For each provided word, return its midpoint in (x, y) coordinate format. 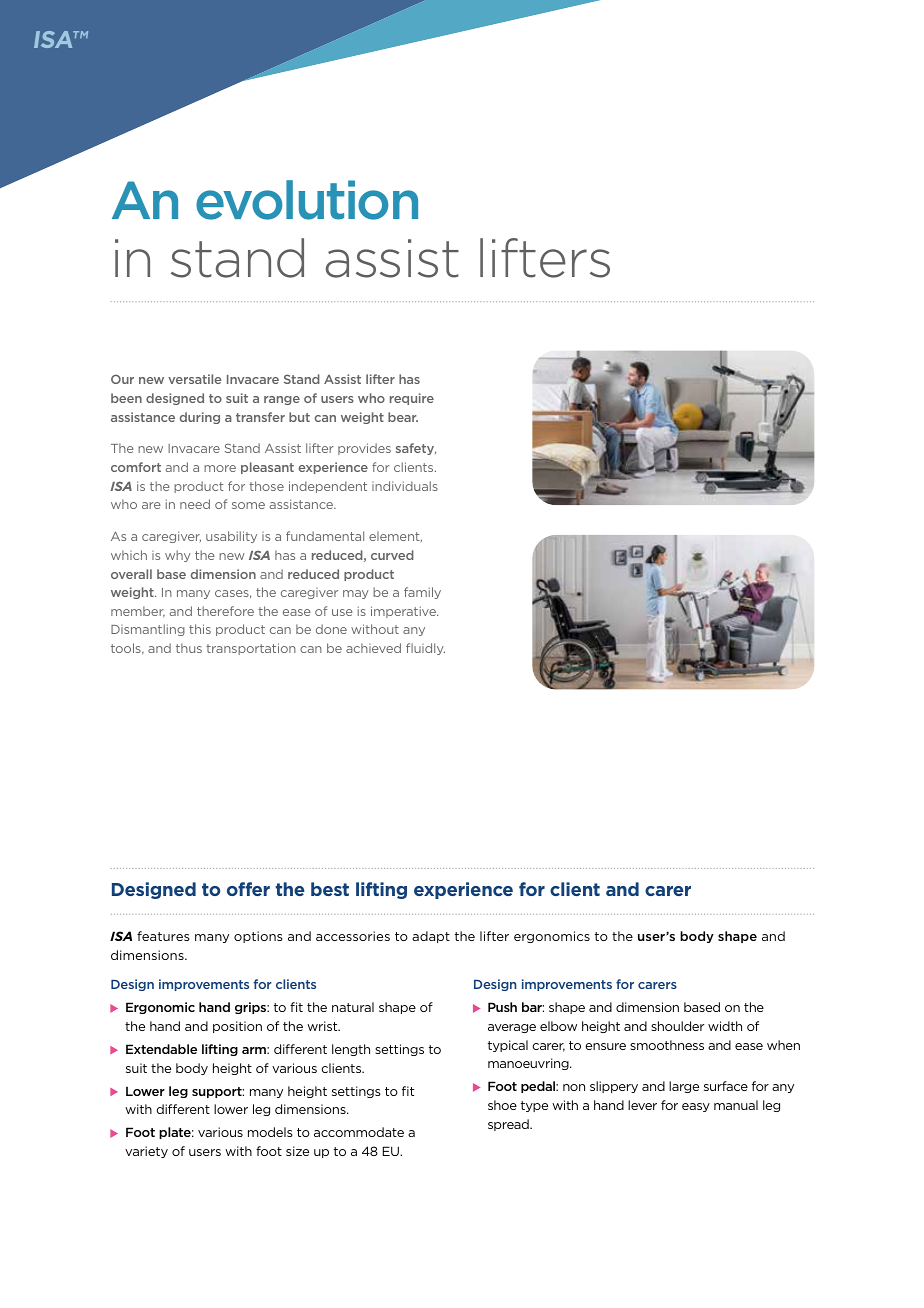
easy (696, 1107)
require (412, 399)
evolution (307, 200)
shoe (502, 1105)
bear (403, 417)
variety (146, 1152)
